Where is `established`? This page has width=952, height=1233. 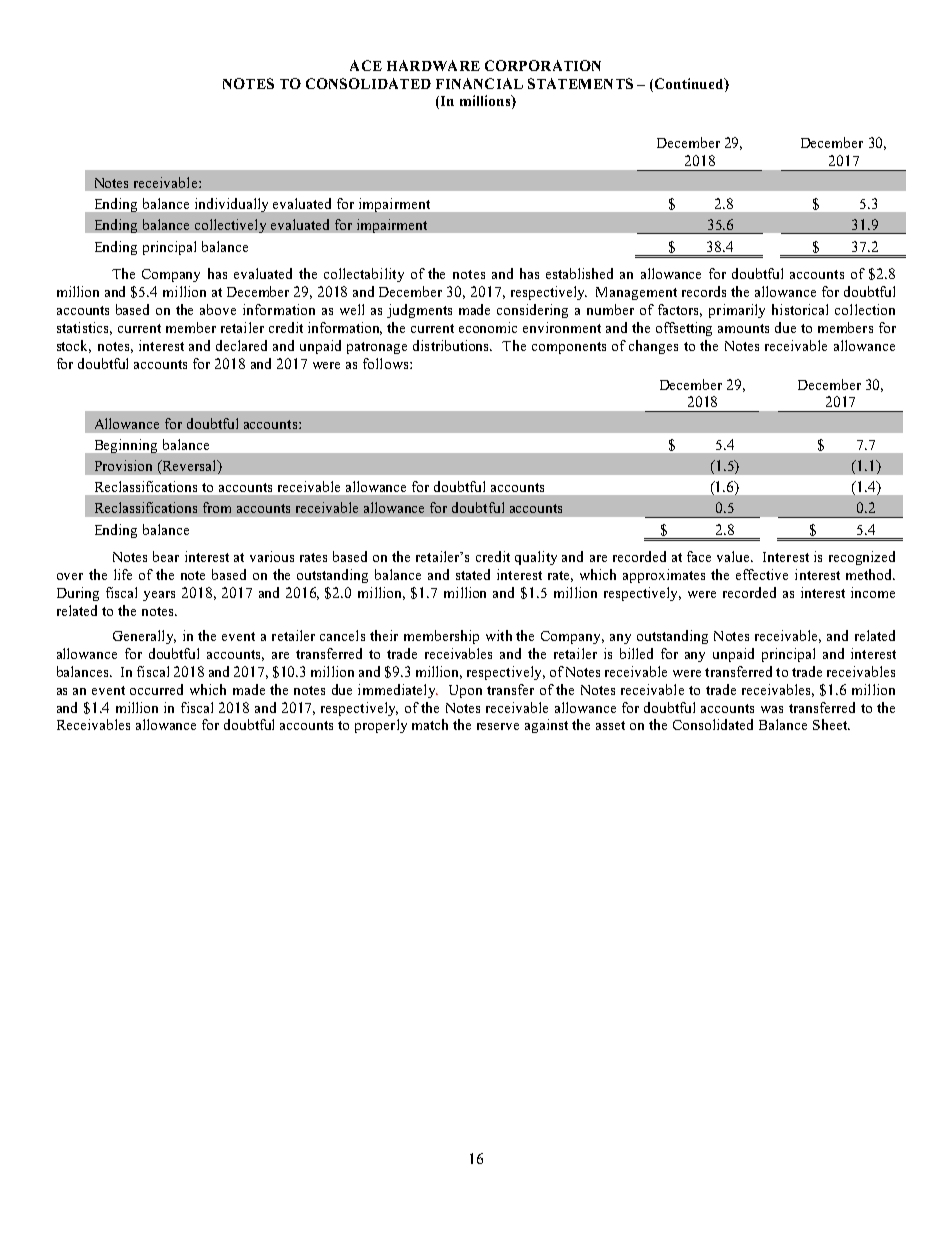
established is located at coordinates (579, 273).
